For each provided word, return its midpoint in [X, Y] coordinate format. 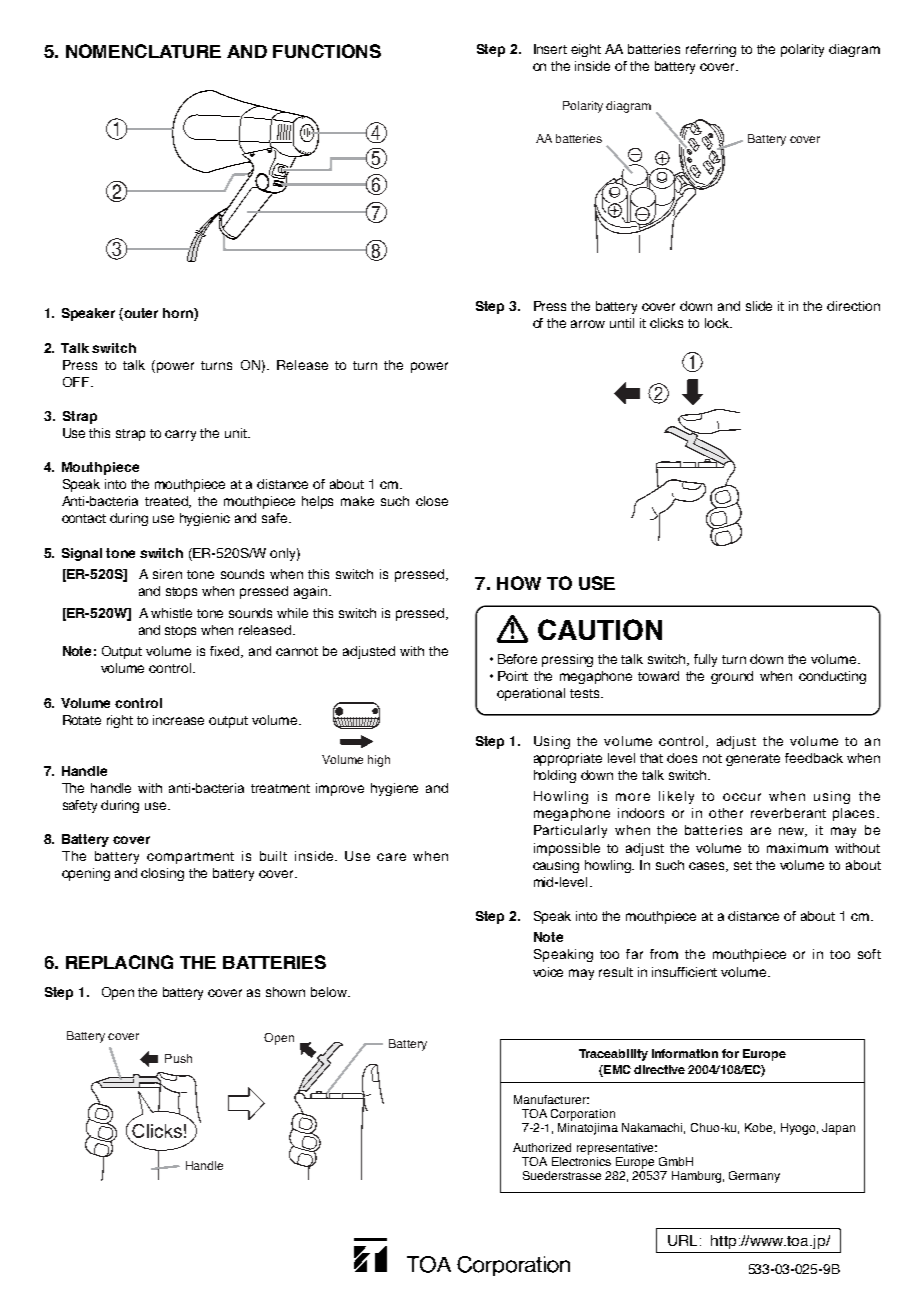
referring [711, 50]
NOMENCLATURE [143, 51]
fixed [226, 652]
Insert [550, 49]
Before [517, 659]
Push [178, 1058]
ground [732, 677]
